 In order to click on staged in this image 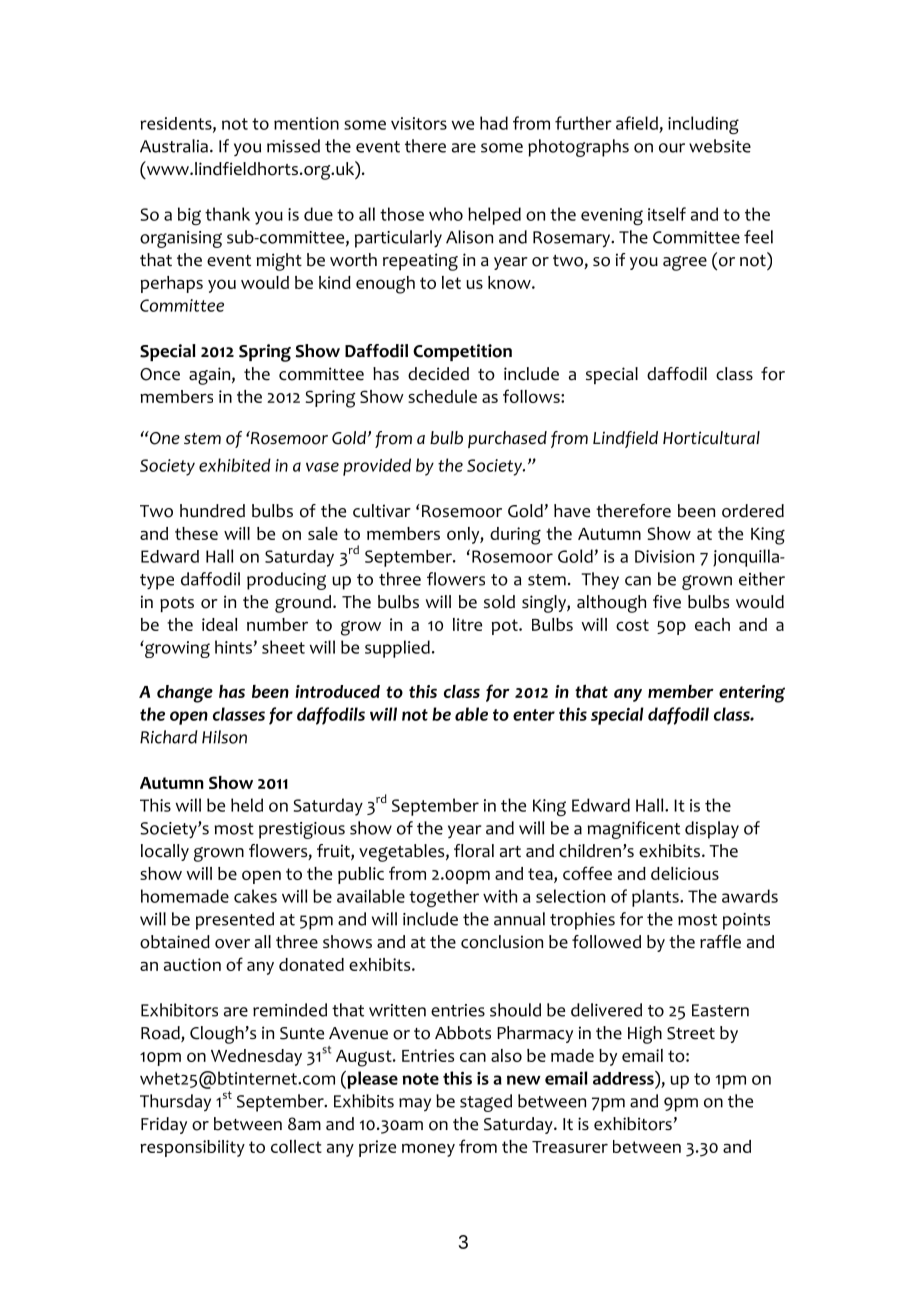, I will do `click(486, 1103)`.
